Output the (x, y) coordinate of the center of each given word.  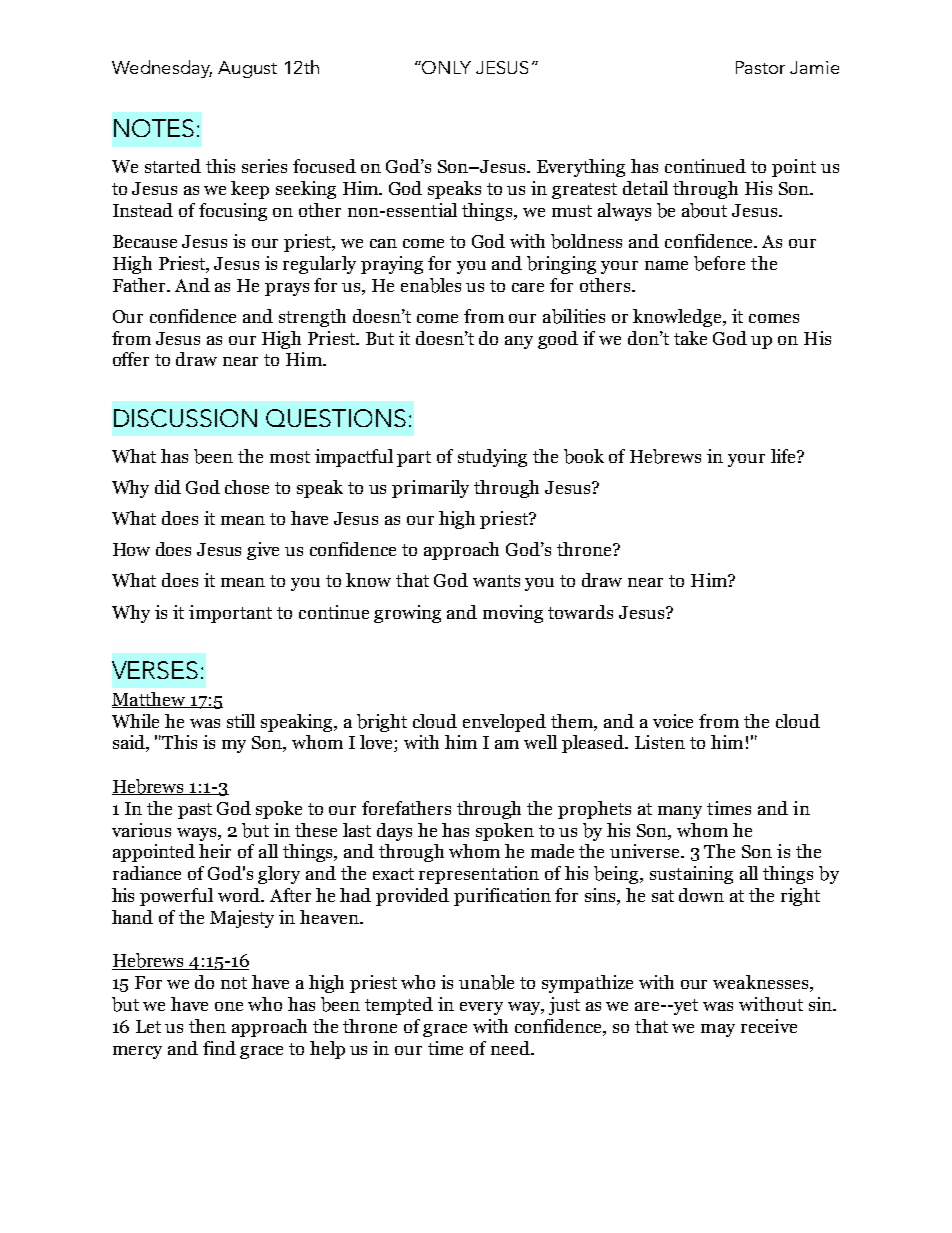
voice (673, 721)
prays (287, 289)
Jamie (814, 67)
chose (247, 487)
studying (492, 458)
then (207, 1026)
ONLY (446, 67)
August (247, 69)
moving (513, 614)
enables (431, 285)
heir (215, 851)
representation (479, 875)
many (680, 812)
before (719, 263)
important (230, 614)
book (584, 456)
